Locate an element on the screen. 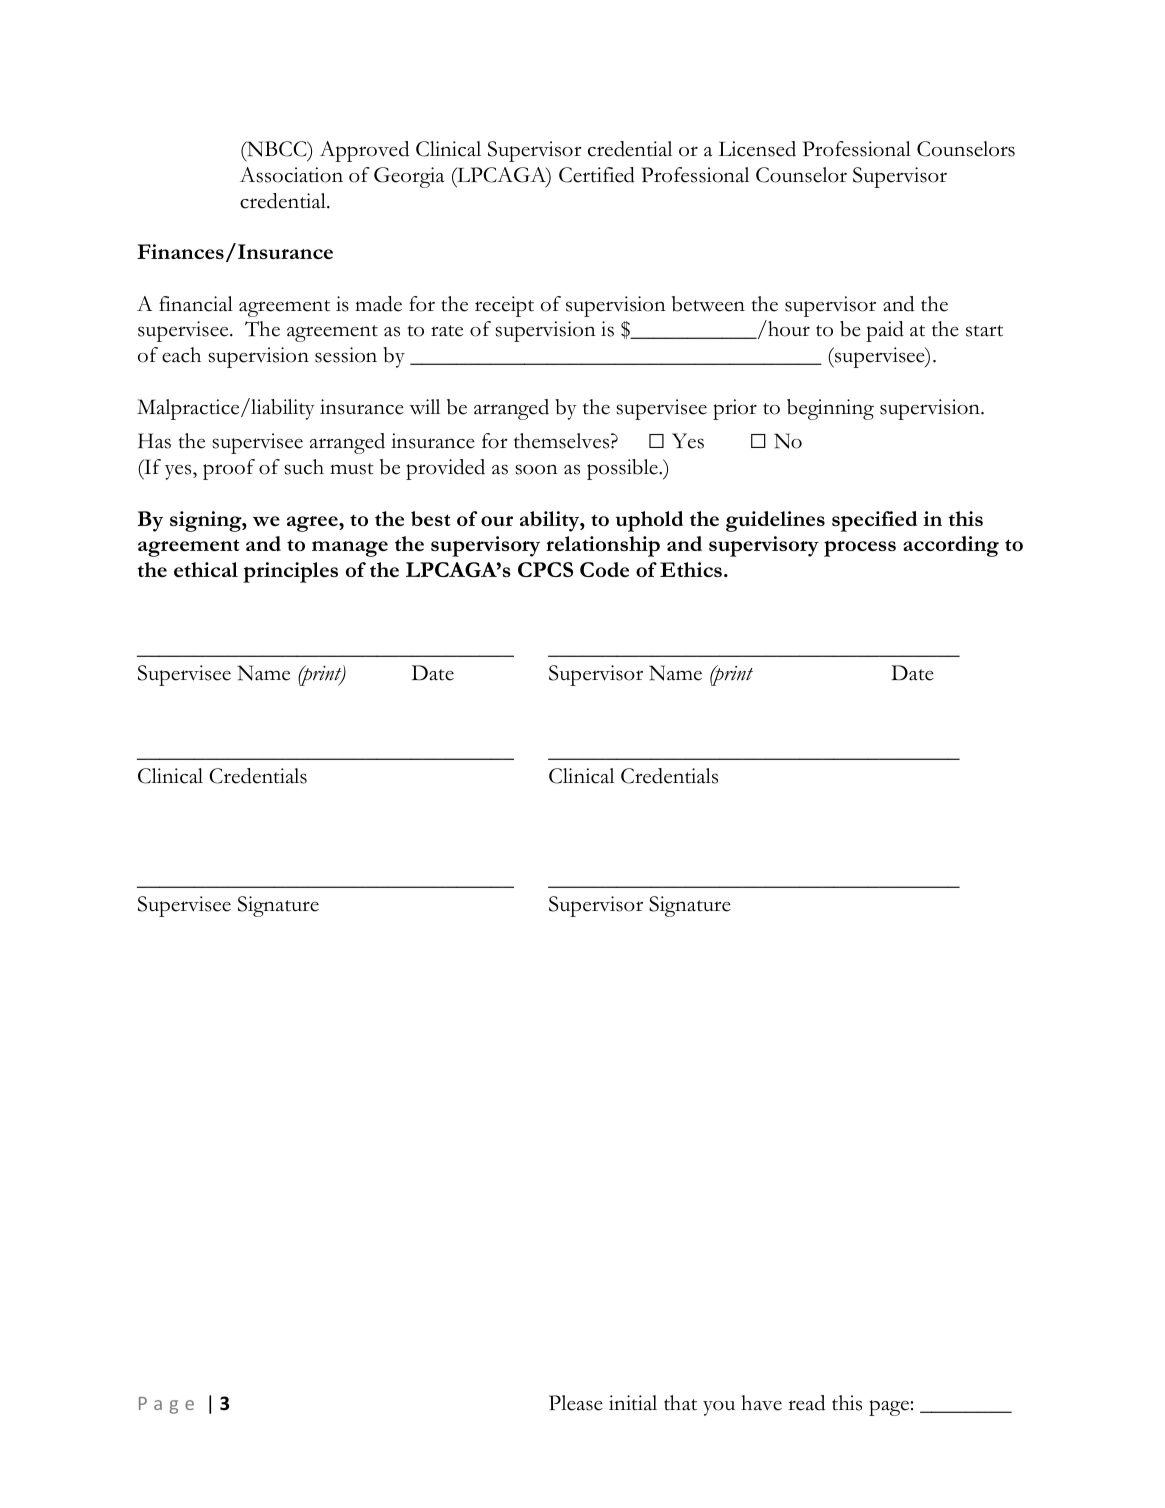 Image resolution: width=1165 pixels, height=1508 pixels. Code is located at coordinates (604, 569).
